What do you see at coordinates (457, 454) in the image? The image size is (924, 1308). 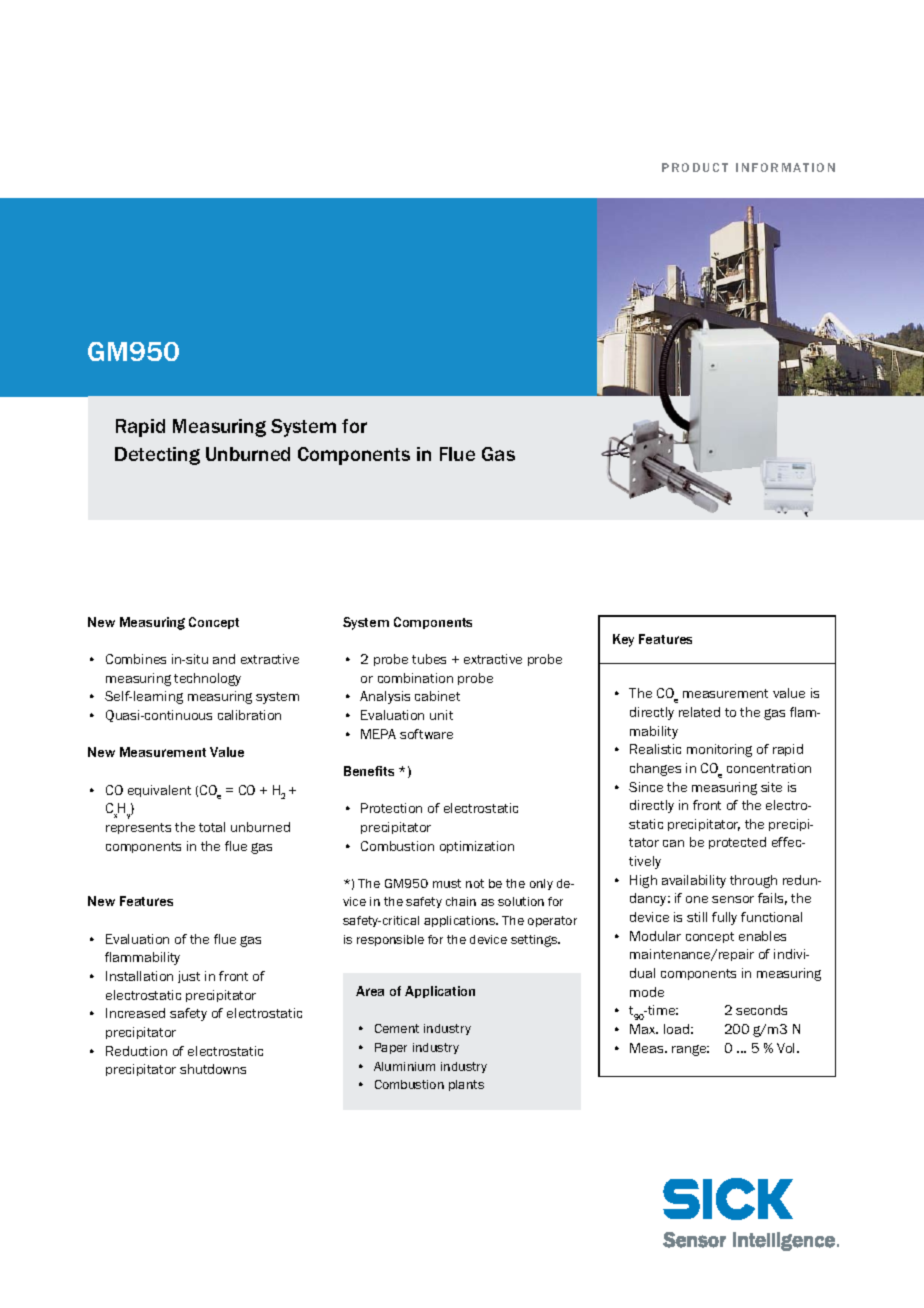 I see `Flue` at bounding box center [457, 454].
